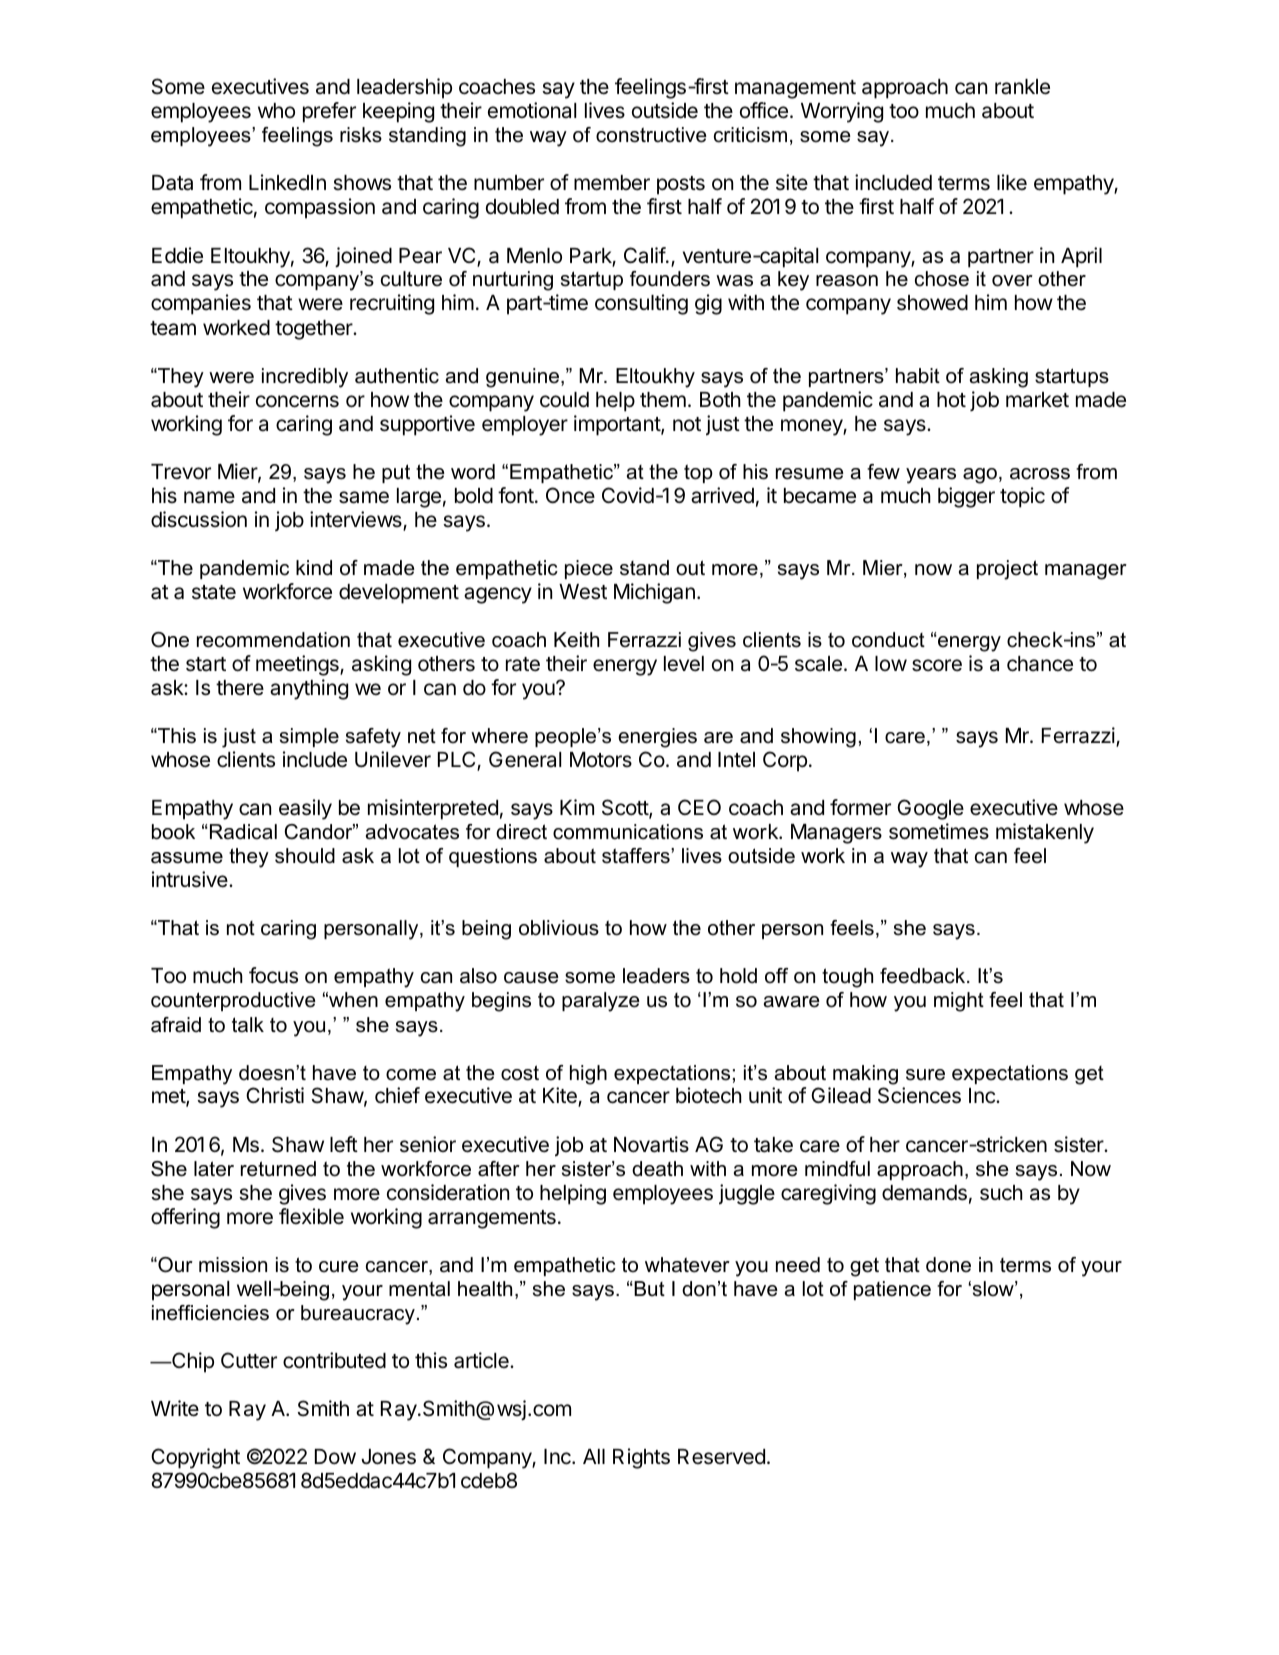  What do you see at coordinates (305, 809) in the screenshot?
I see `easily` at bounding box center [305, 809].
